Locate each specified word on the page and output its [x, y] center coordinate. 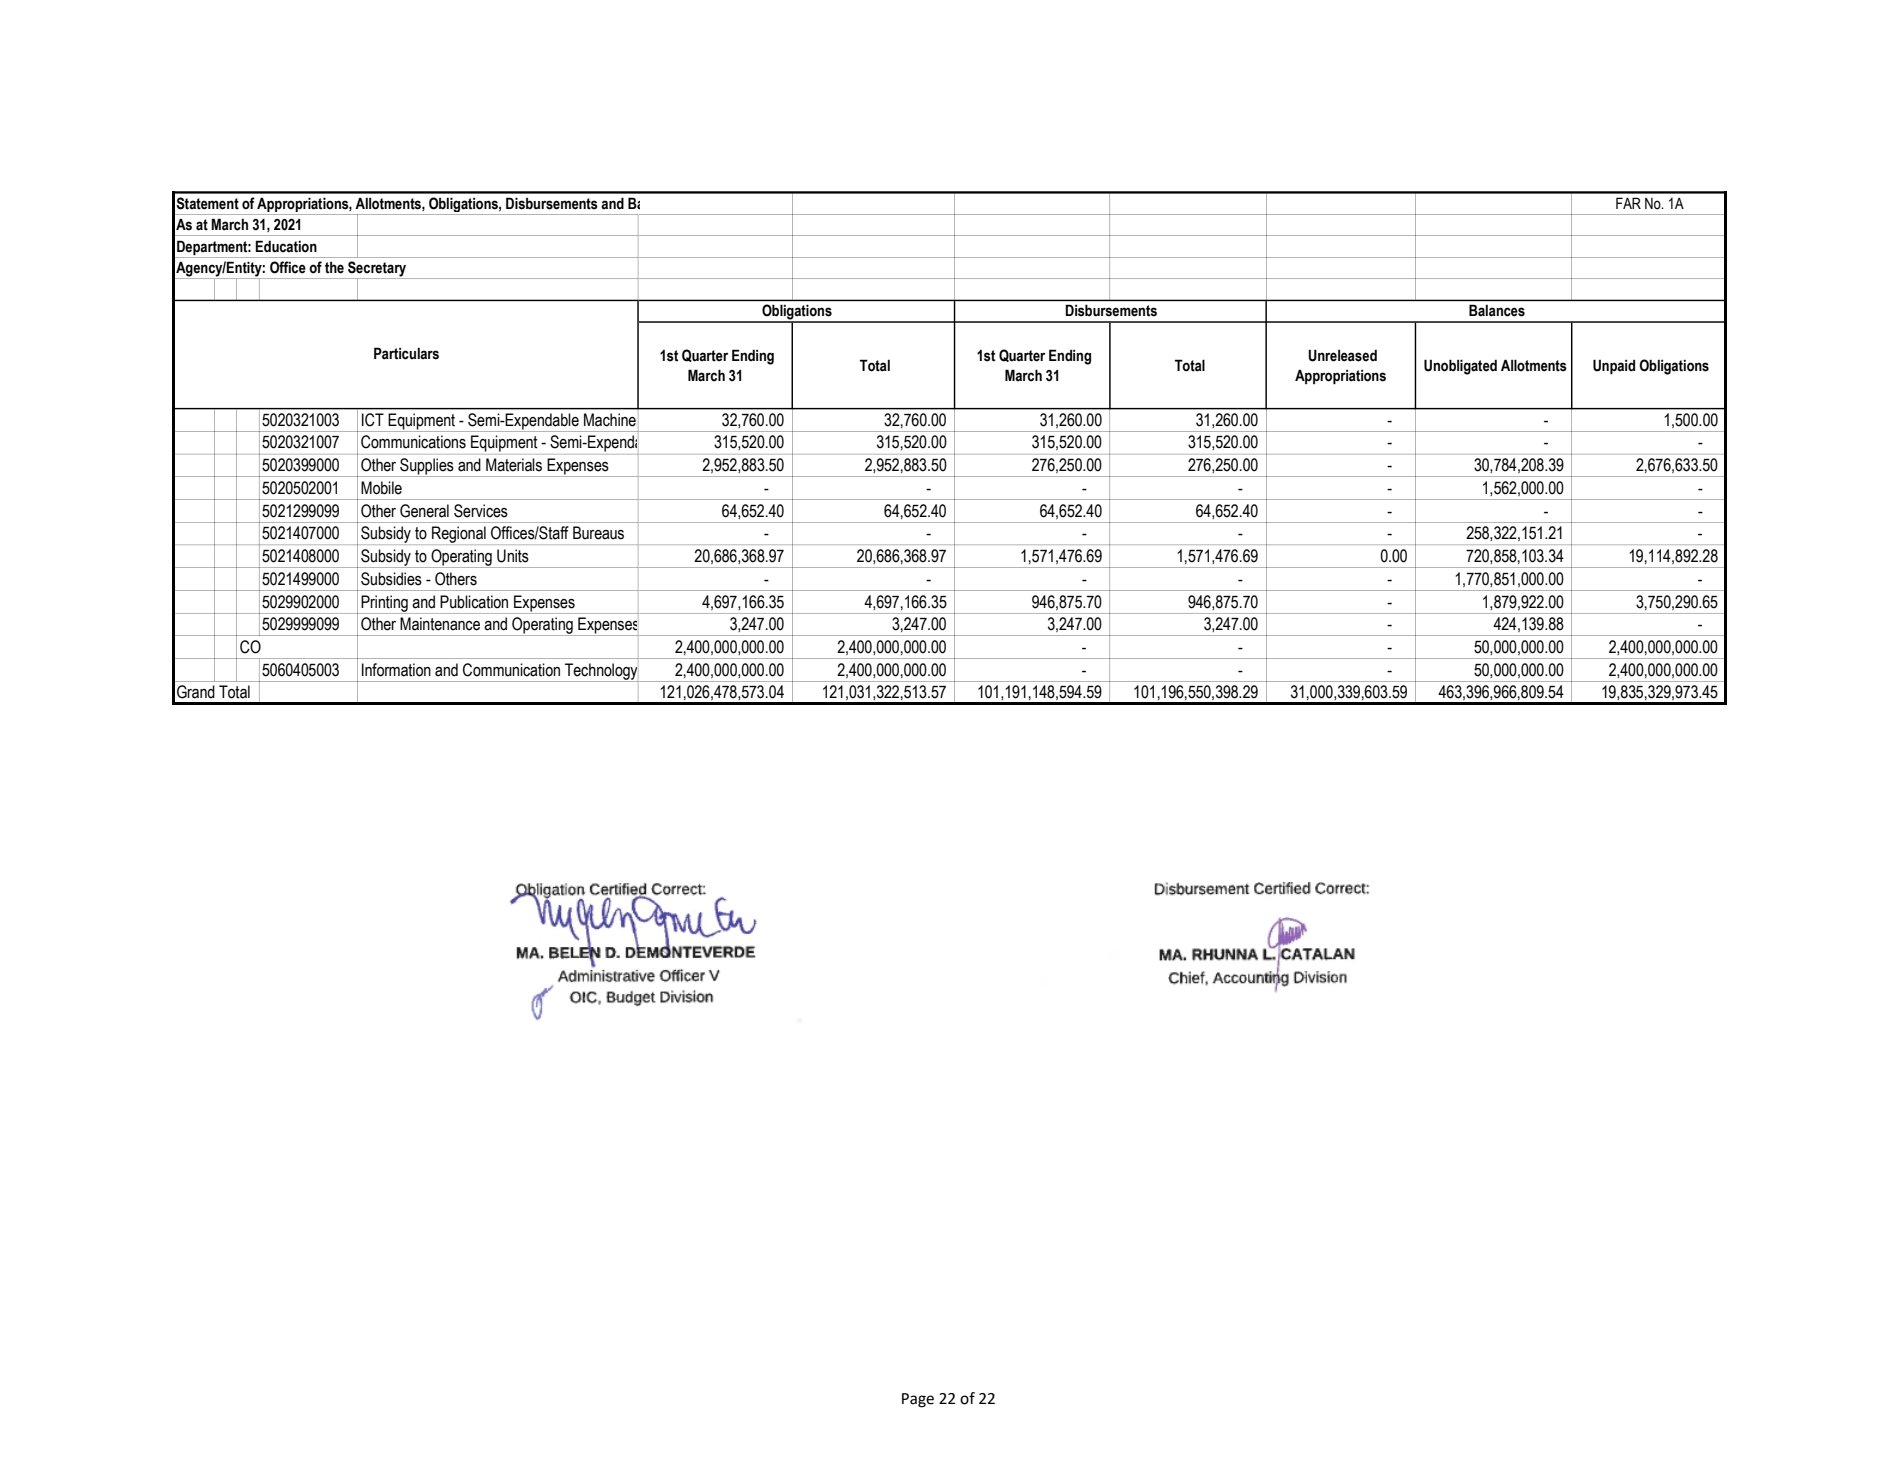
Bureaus [598, 533]
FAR [1628, 203]
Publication [474, 602]
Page [918, 1400]
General [424, 511]
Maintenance [440, 624]
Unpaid [1614, 366]
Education [286, 246]
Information [396, 670]
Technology [601, 672]
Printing [385, 604]
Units [513, 556]
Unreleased [1342, 355]
